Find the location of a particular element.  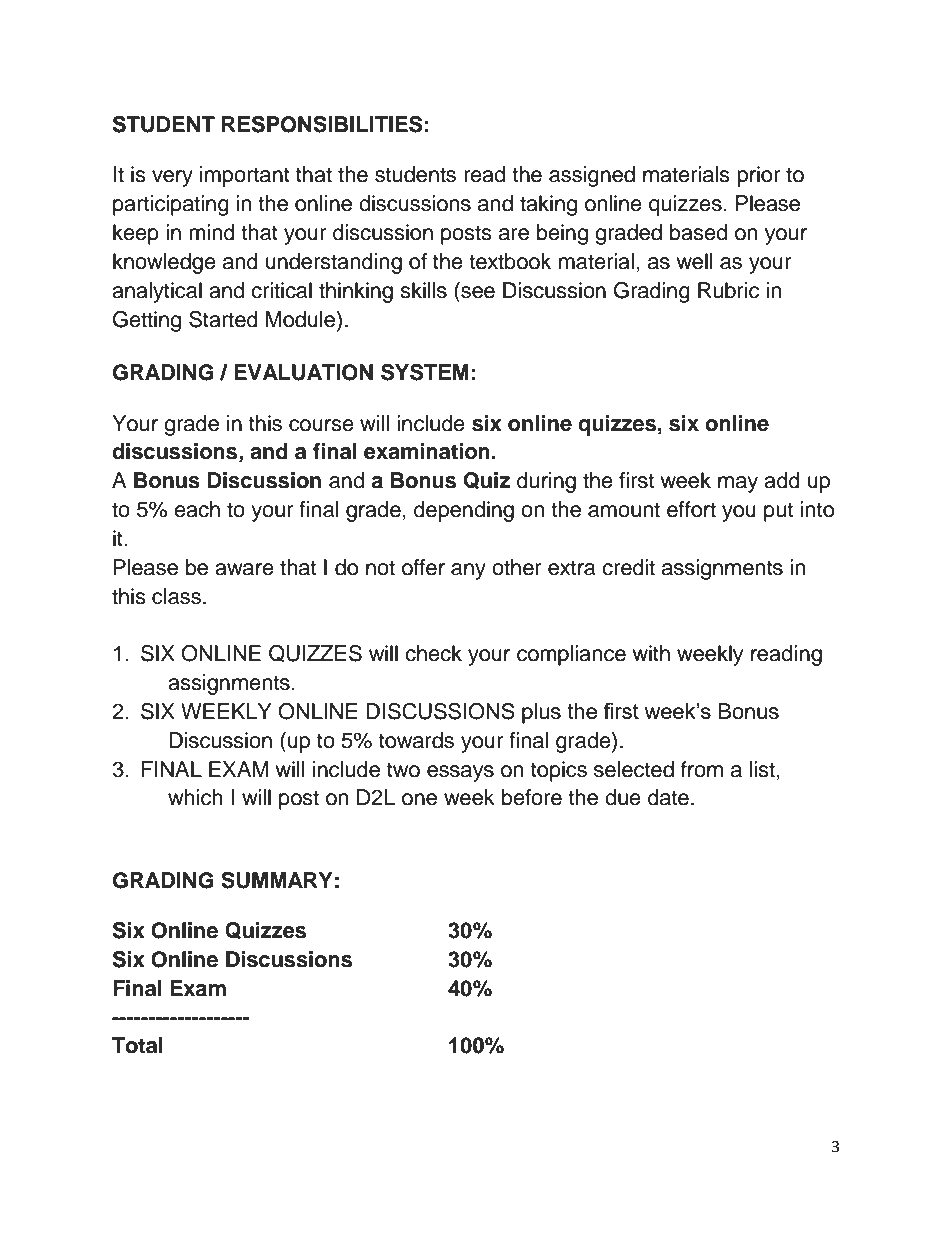

essays is located at coordinates (460, 773).
